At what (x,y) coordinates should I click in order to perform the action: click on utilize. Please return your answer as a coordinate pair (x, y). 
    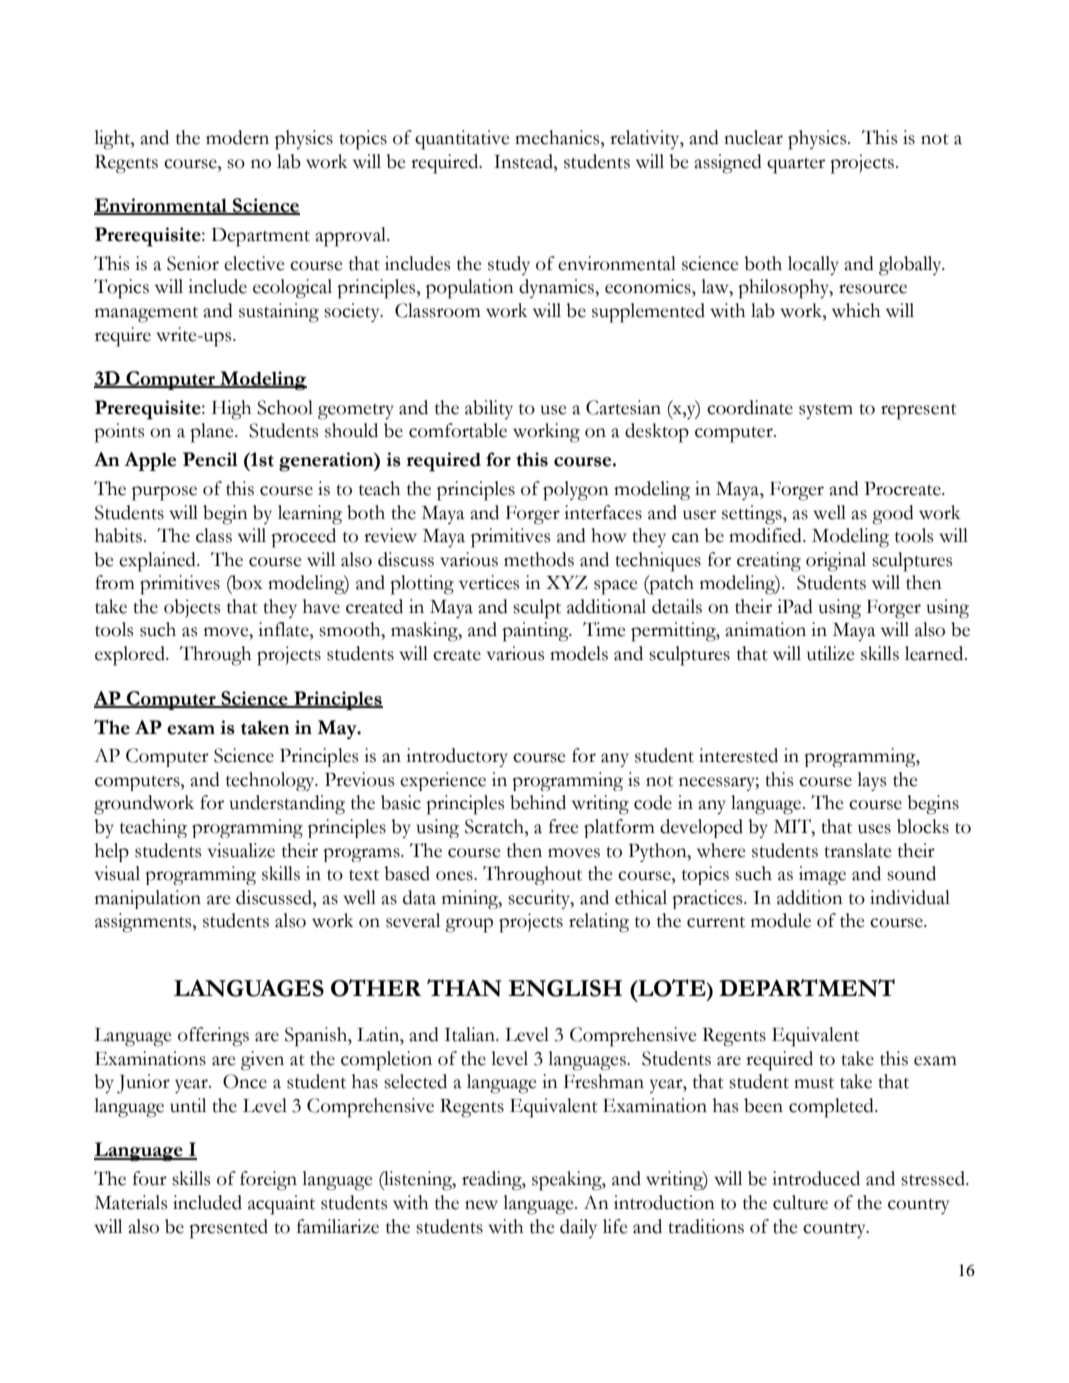
    Looking at the image, I should click on (831, 653).
